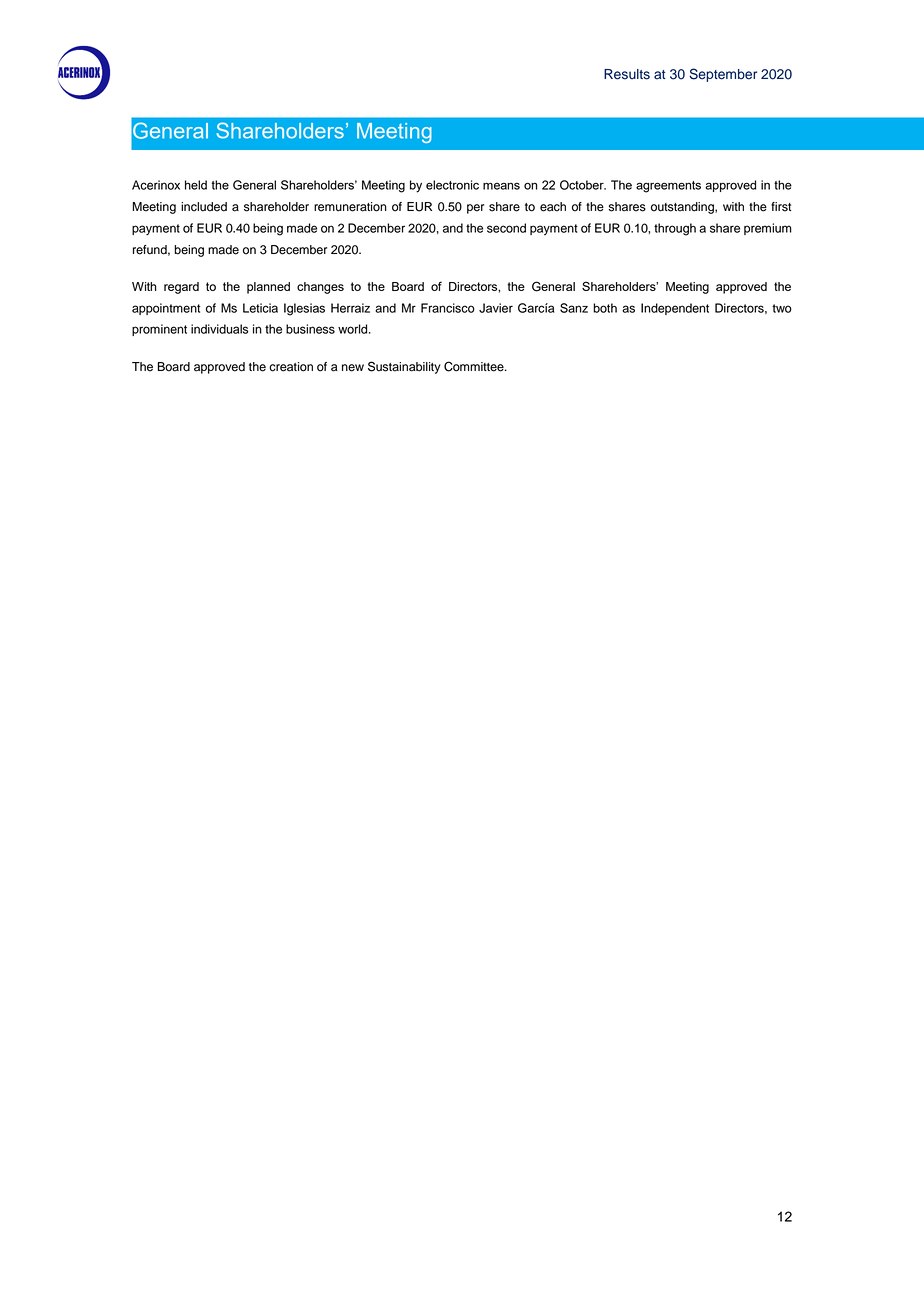 The height and width of the image is (1308, 924). What do you see at coordinates (452, 185) in the image?
I see `electronic` at bounding box center [452, 185].
